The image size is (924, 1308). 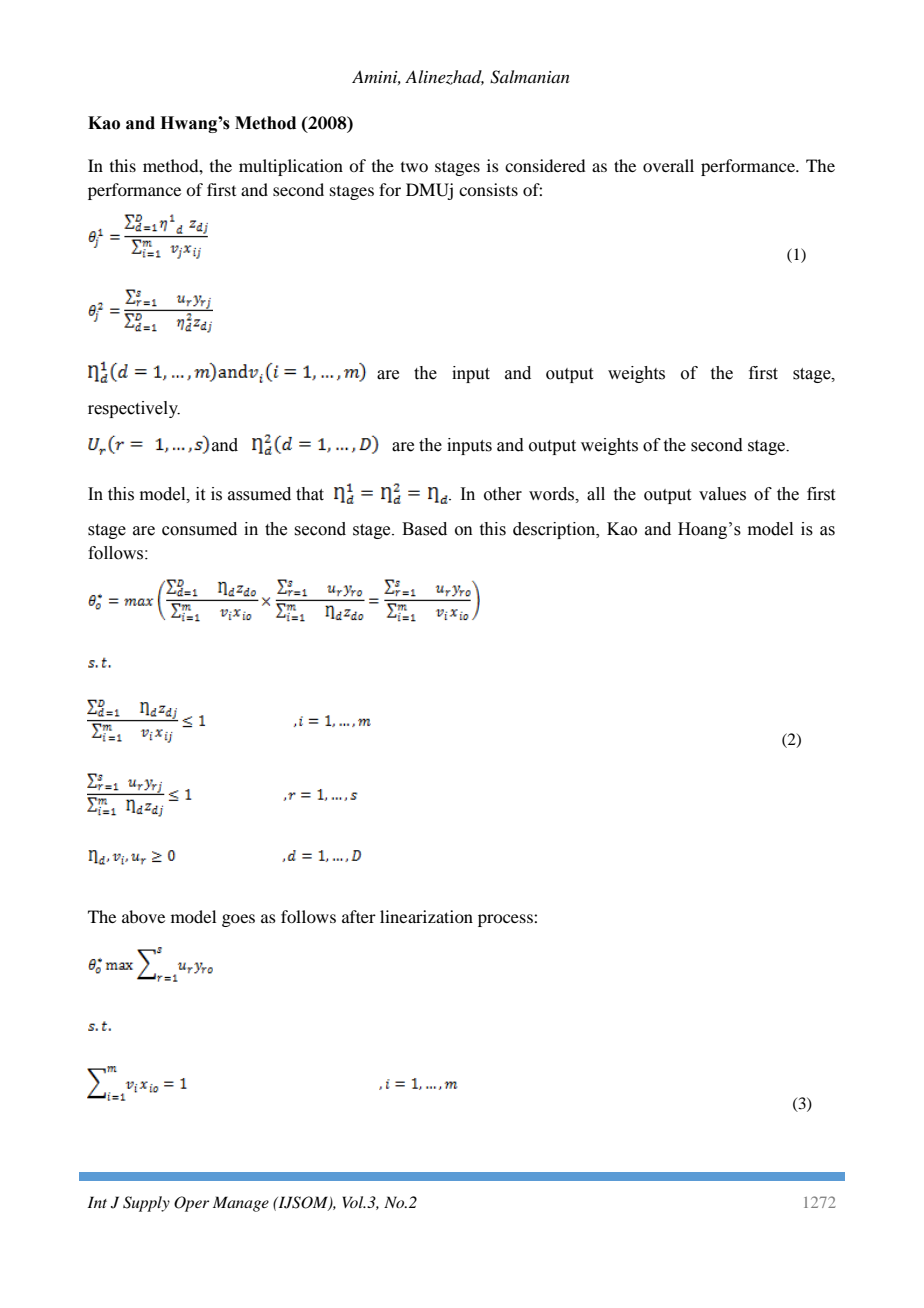 I want to click on Manage, so click(x=241, y=1204).
